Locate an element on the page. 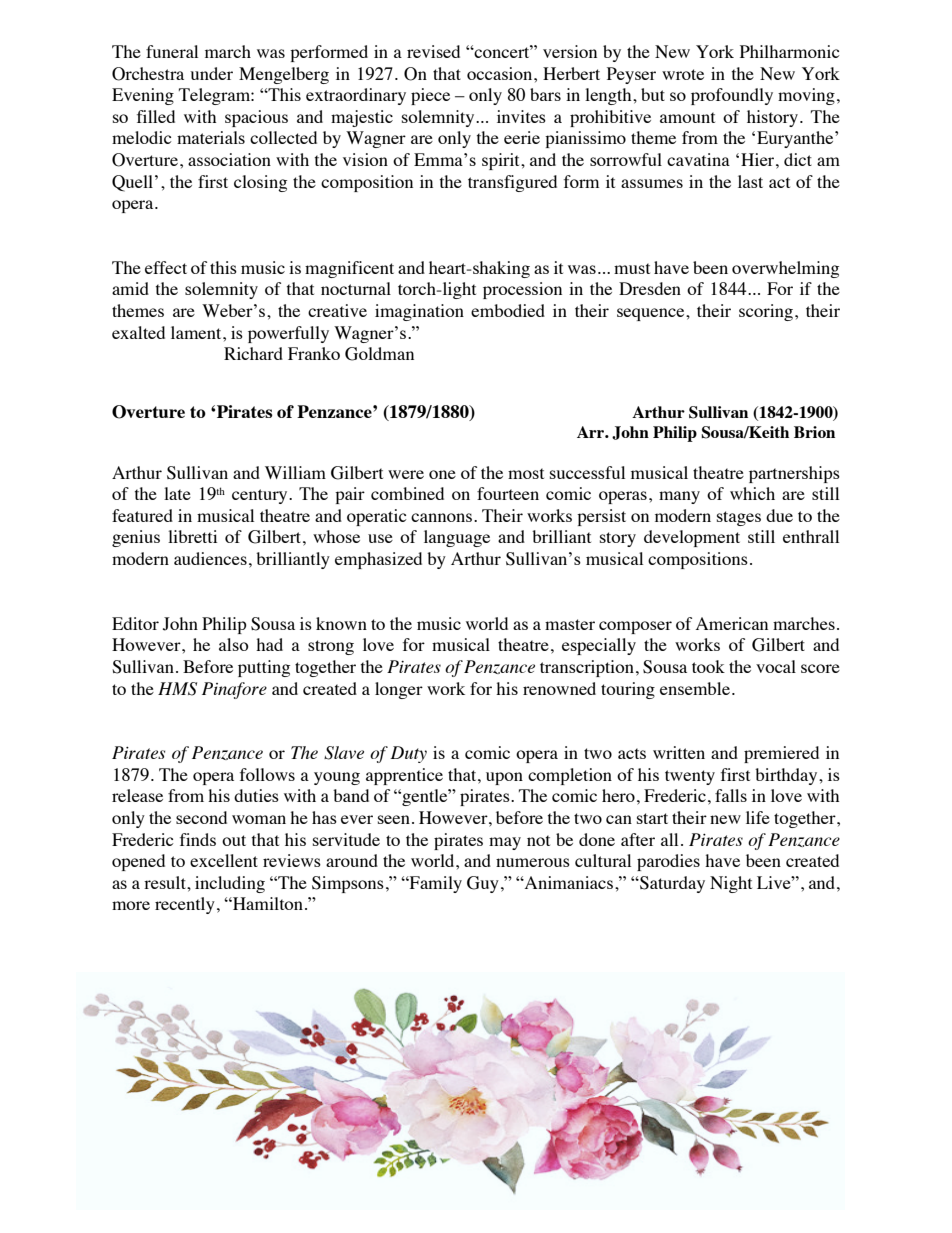 This image has height=1233, width=952. development is located at coordinates (692, 538).
